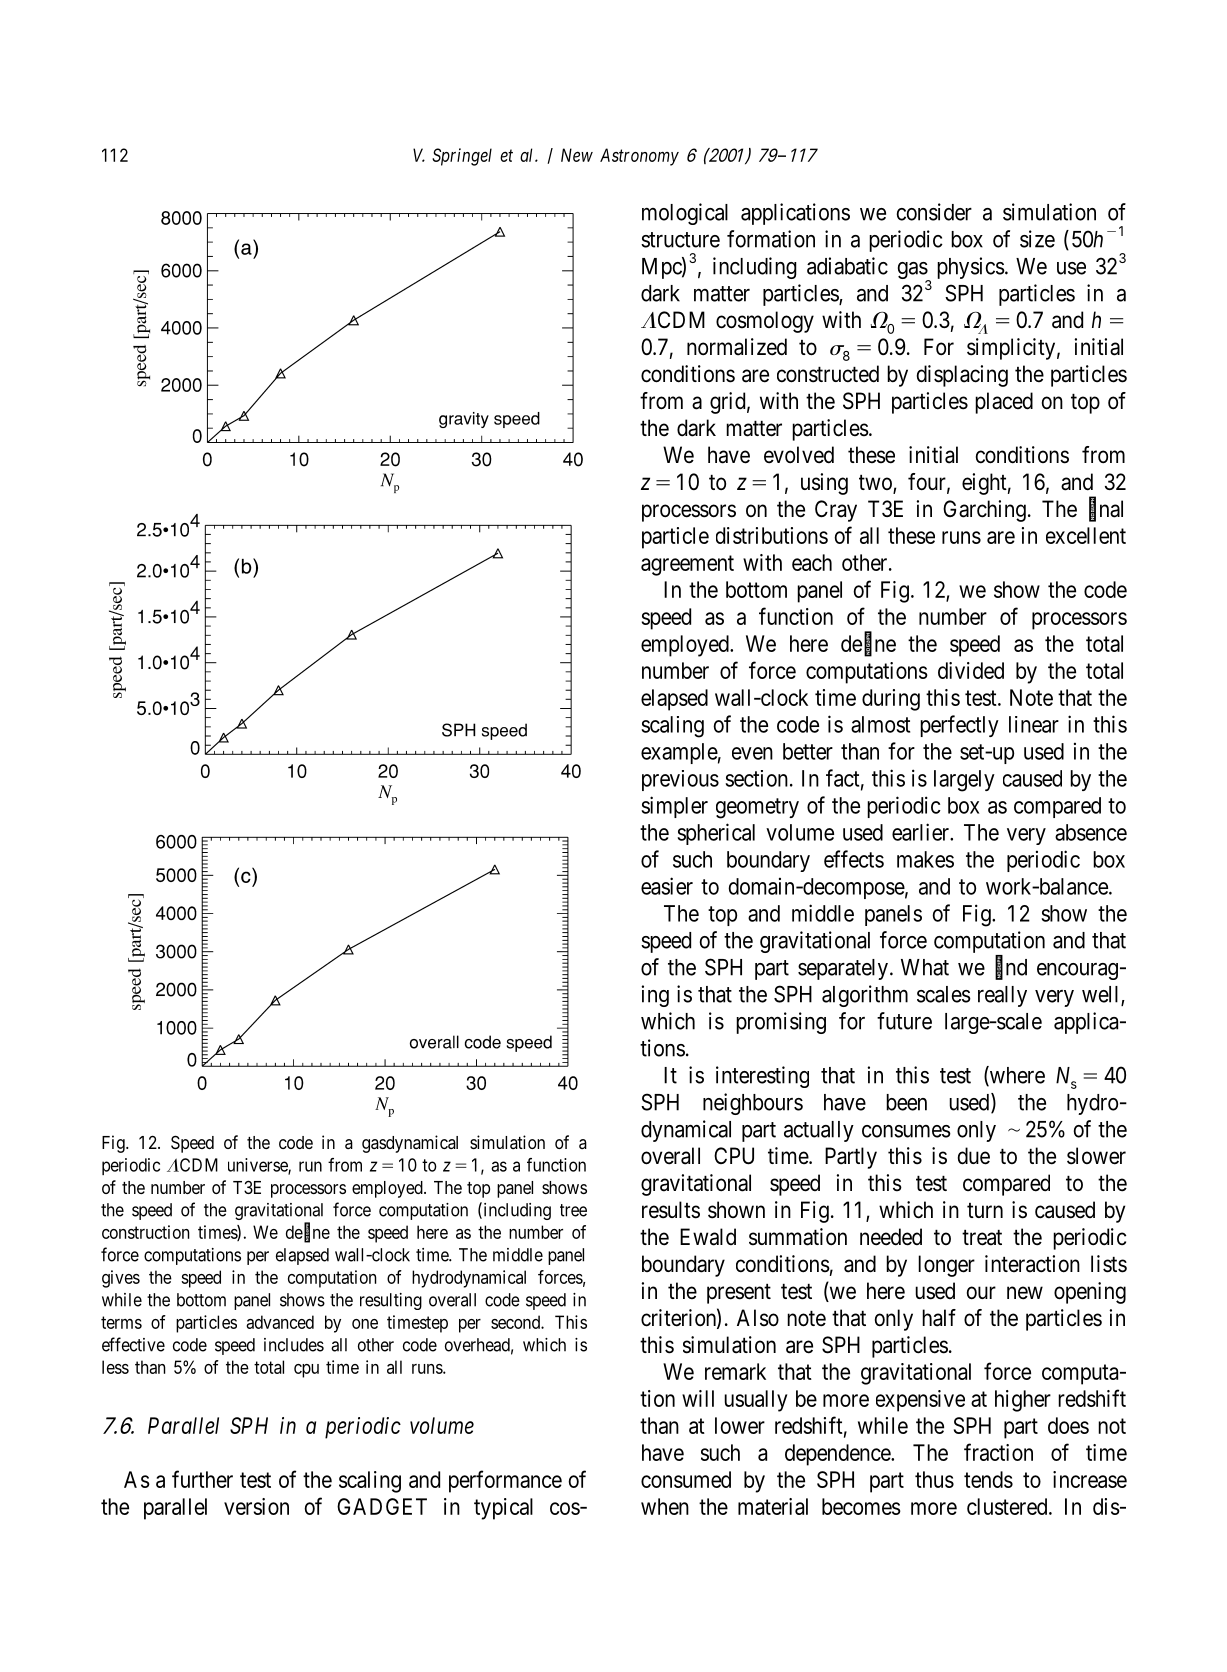  Describe the element at coordinates (680, 240) in the page. I see `structure` at that location.
